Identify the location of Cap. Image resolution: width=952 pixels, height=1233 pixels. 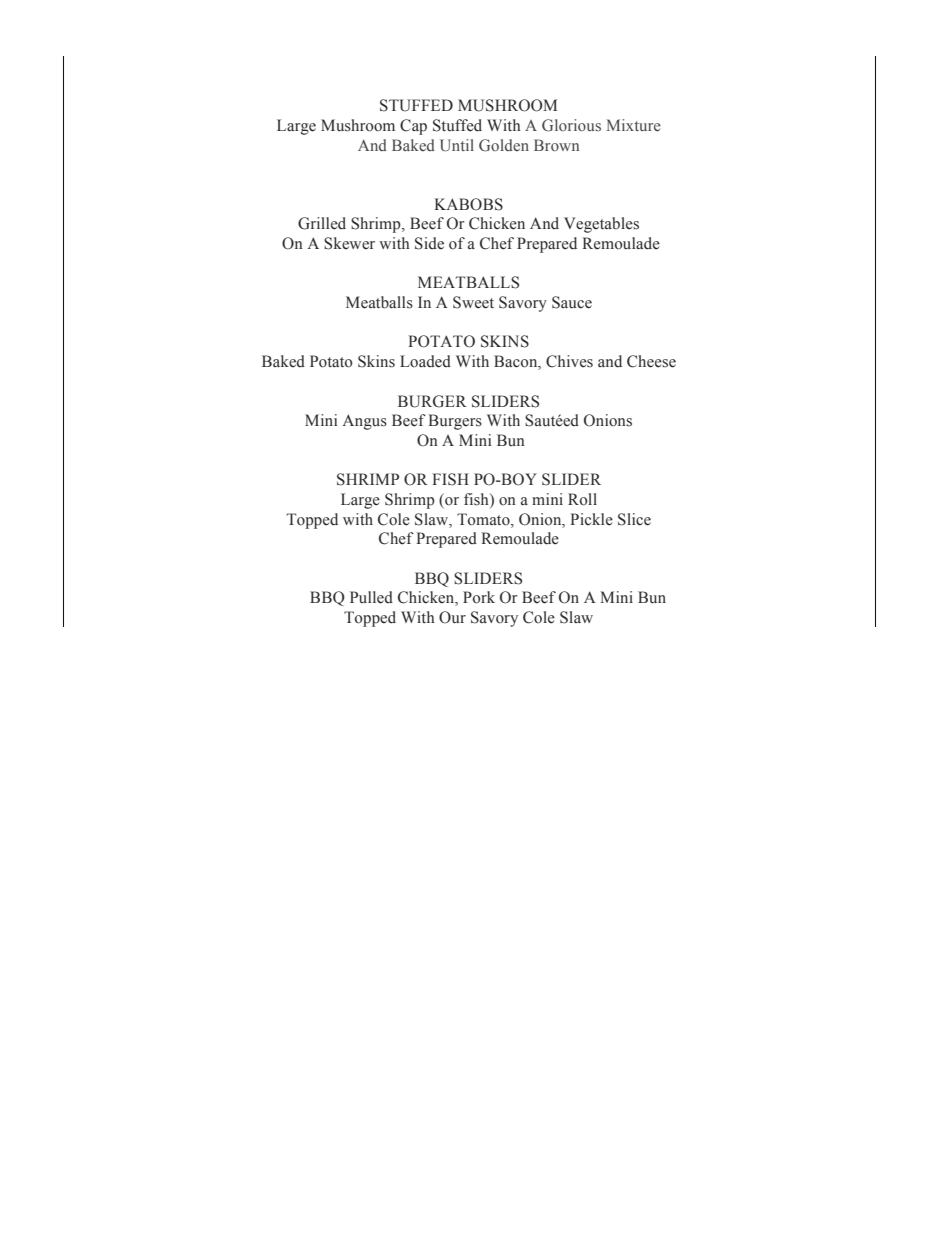
(413, 127).
